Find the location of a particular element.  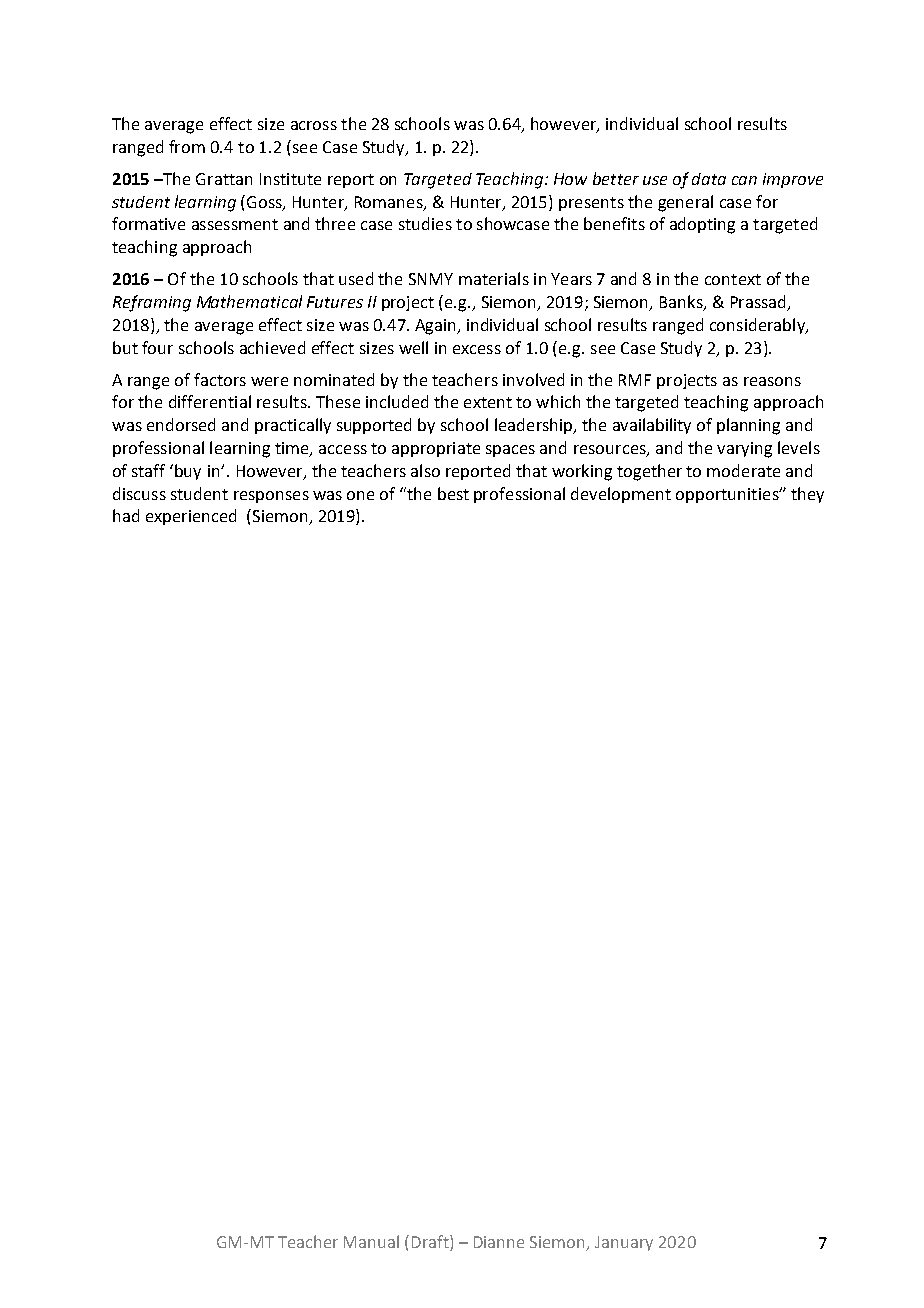

data is located at coordinates (709, 179).
